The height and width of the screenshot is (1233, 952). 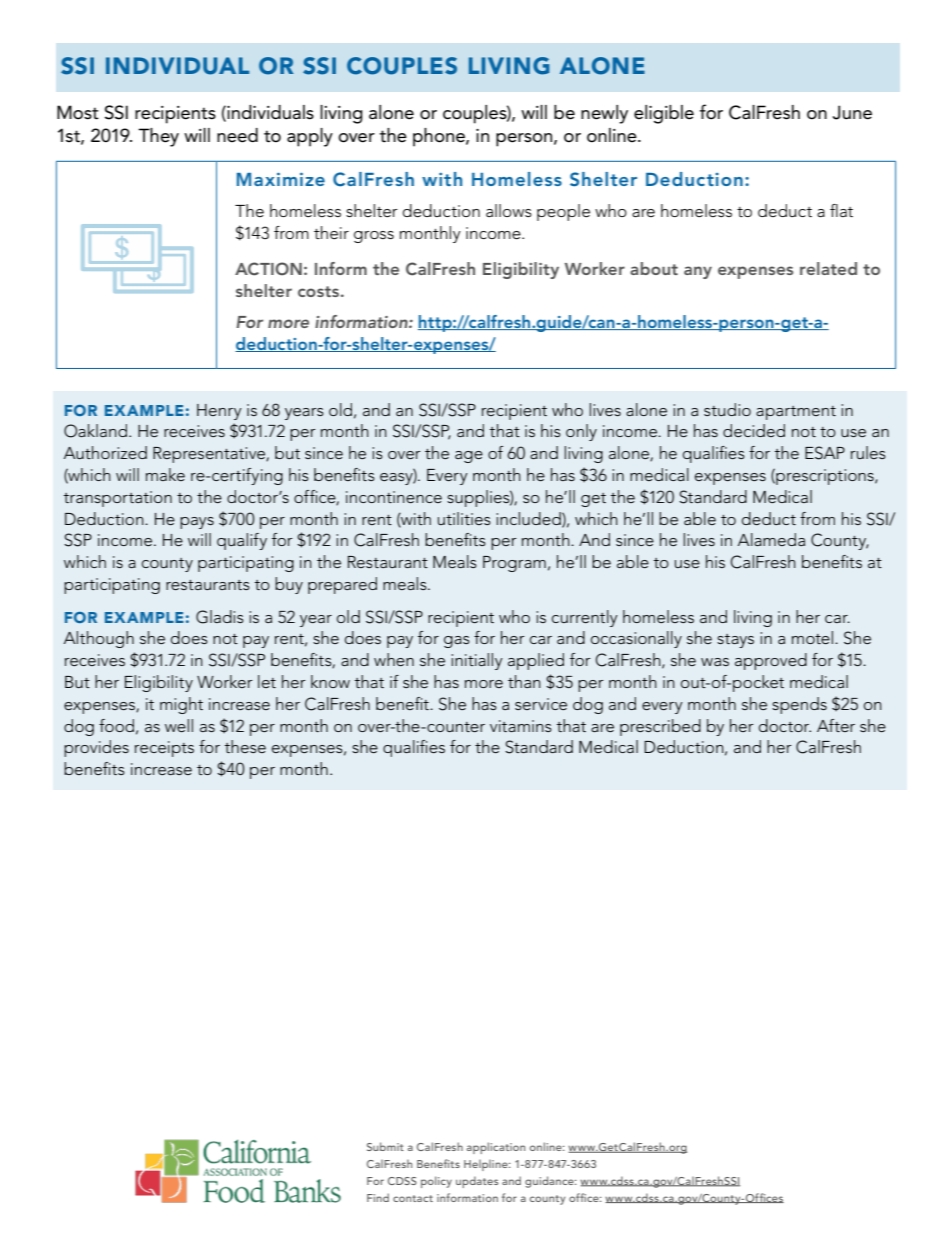 I want to click on They, so click(x=158, y=137).
